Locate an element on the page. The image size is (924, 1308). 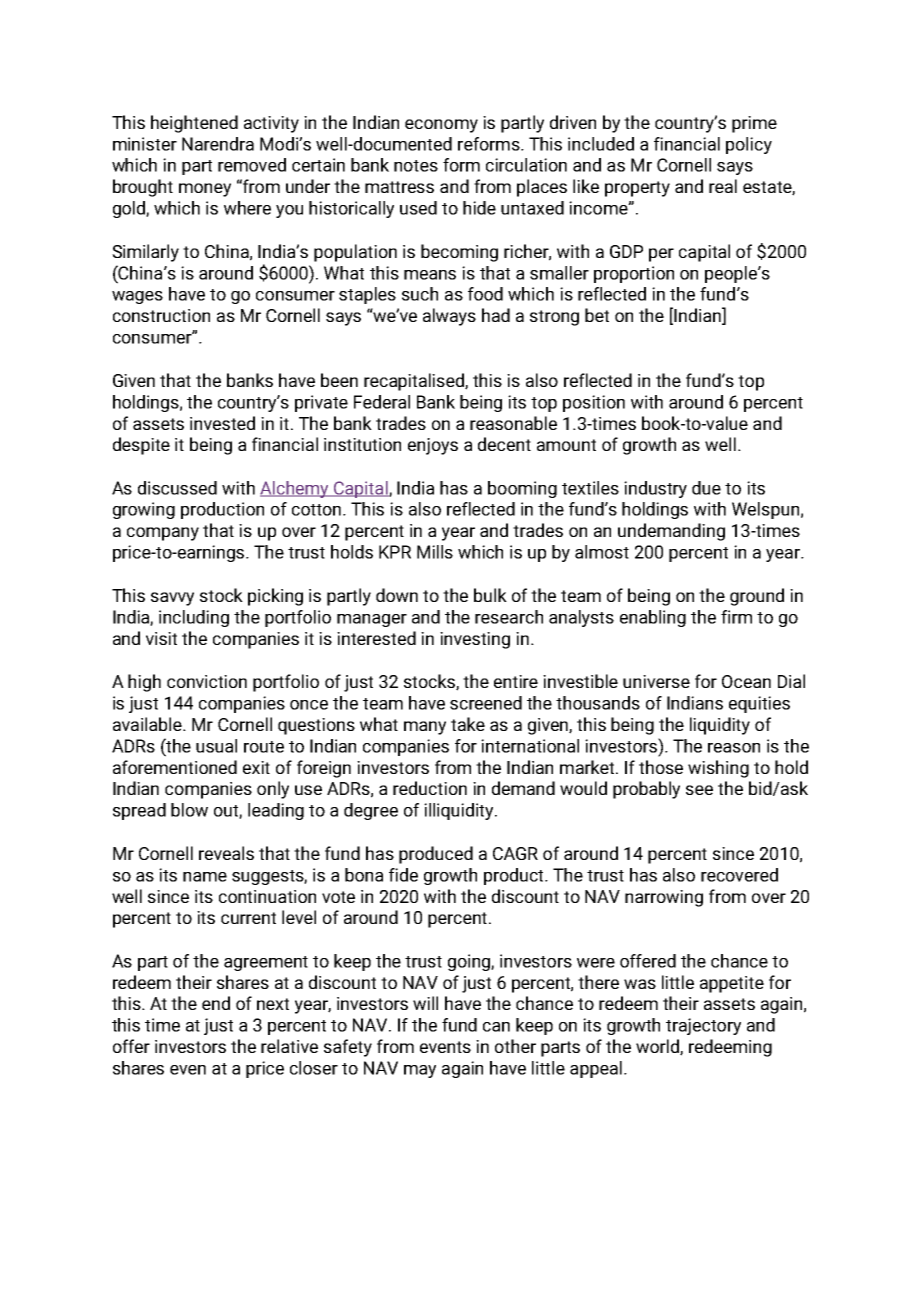
economy is located at coordinates (441, 126).
